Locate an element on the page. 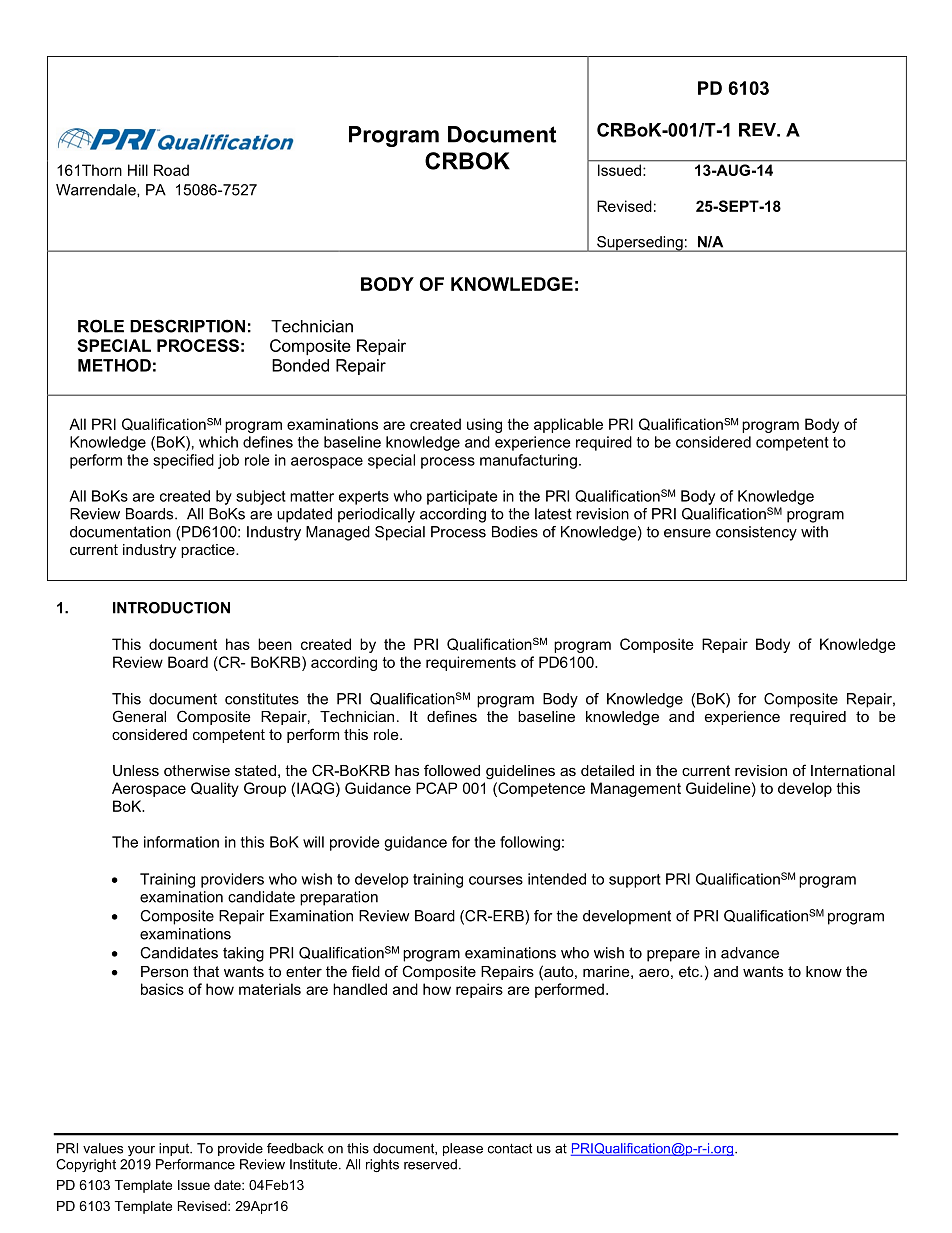 This page has width=952, height=1233. Bonded is located at coordinates (300, 365).
